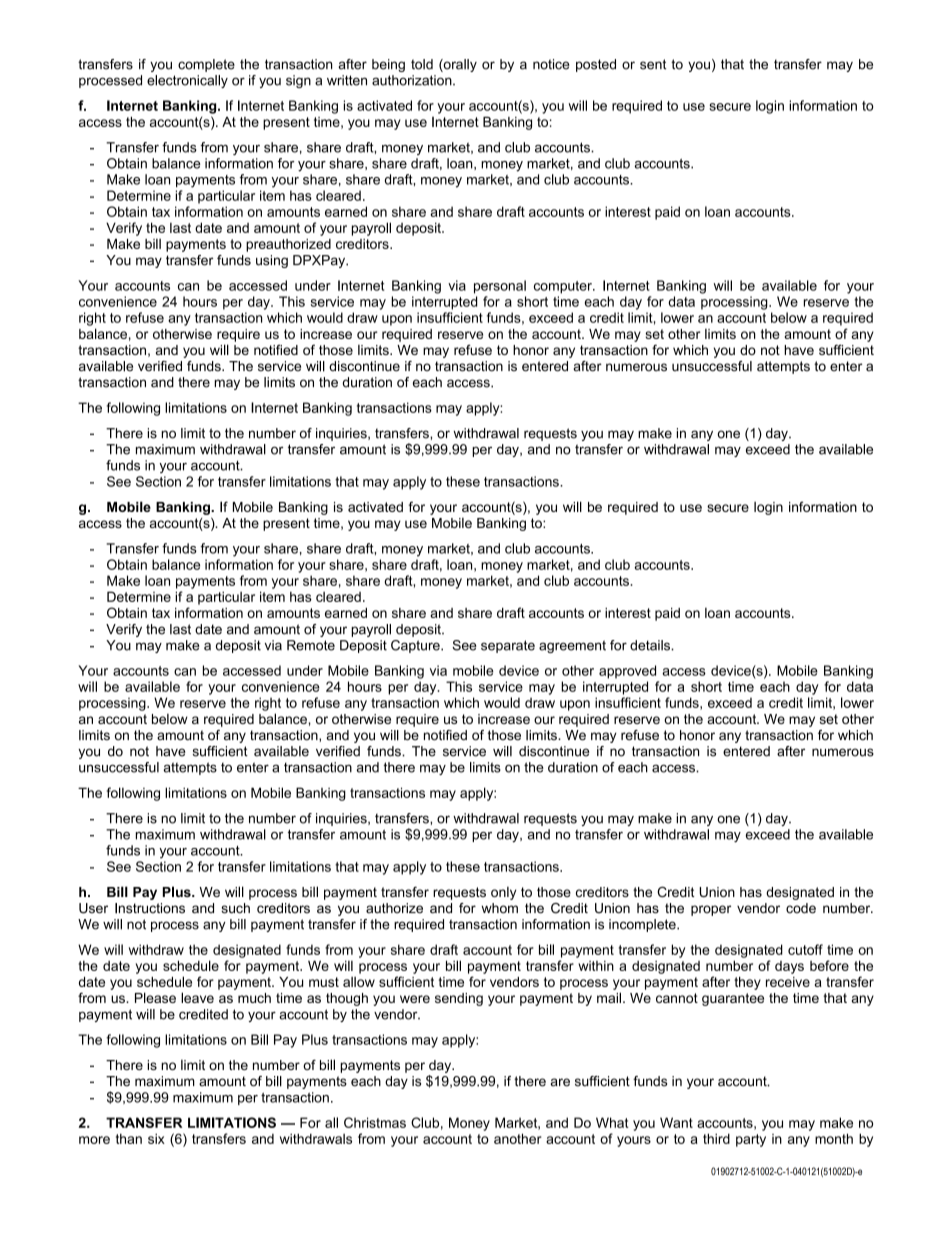 Image resolution: width=952 pixels, height=1233 pixels. What do you see at coordinates (564, 287) in the screenshot?
I see `computer` at bounding box center [564, 287].
